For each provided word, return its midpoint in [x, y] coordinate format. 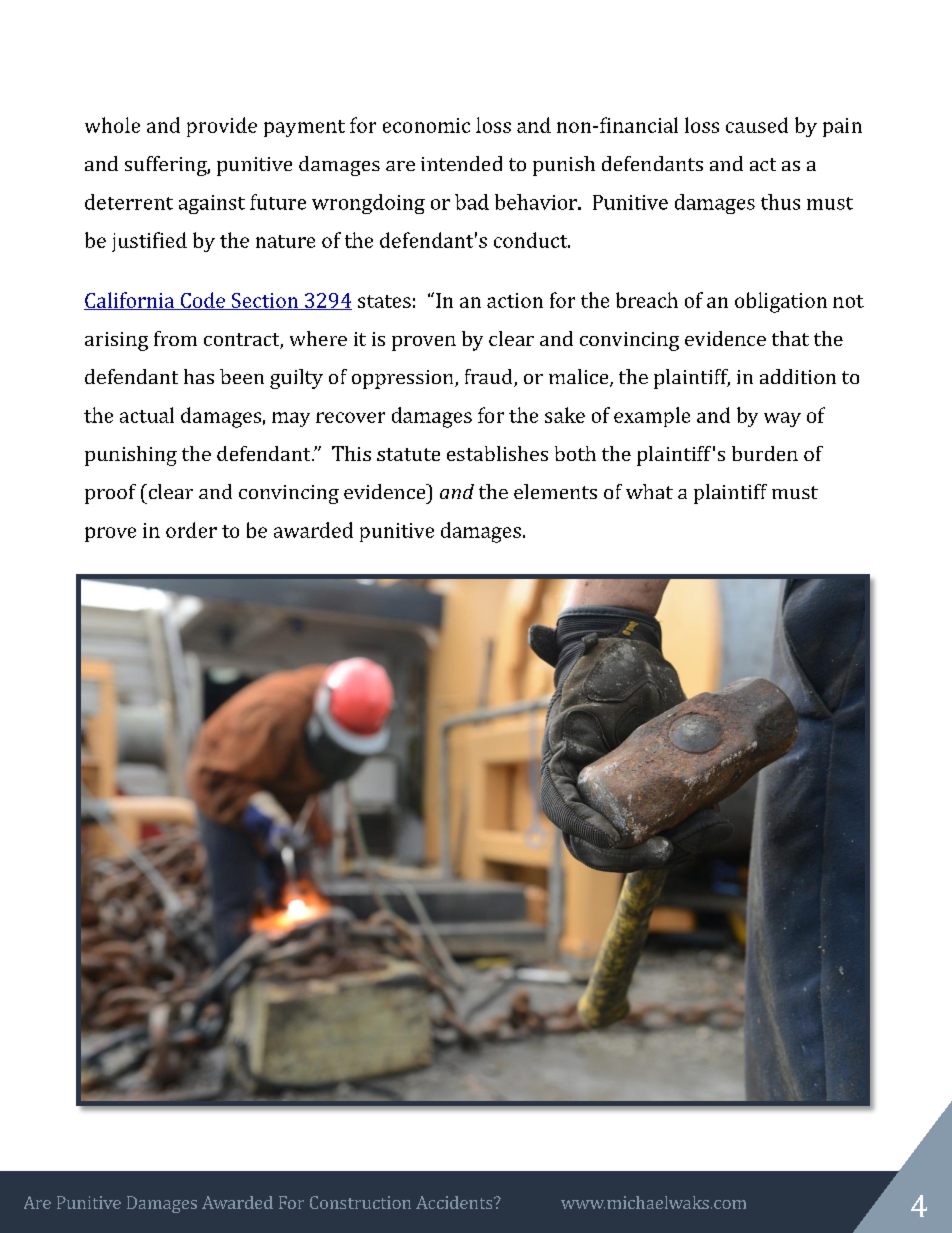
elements [555, 491]
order [191, 530]
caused [757, 125]
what [649, 491]
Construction [360, 1202]
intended [461, 163]
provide [222, 127]
